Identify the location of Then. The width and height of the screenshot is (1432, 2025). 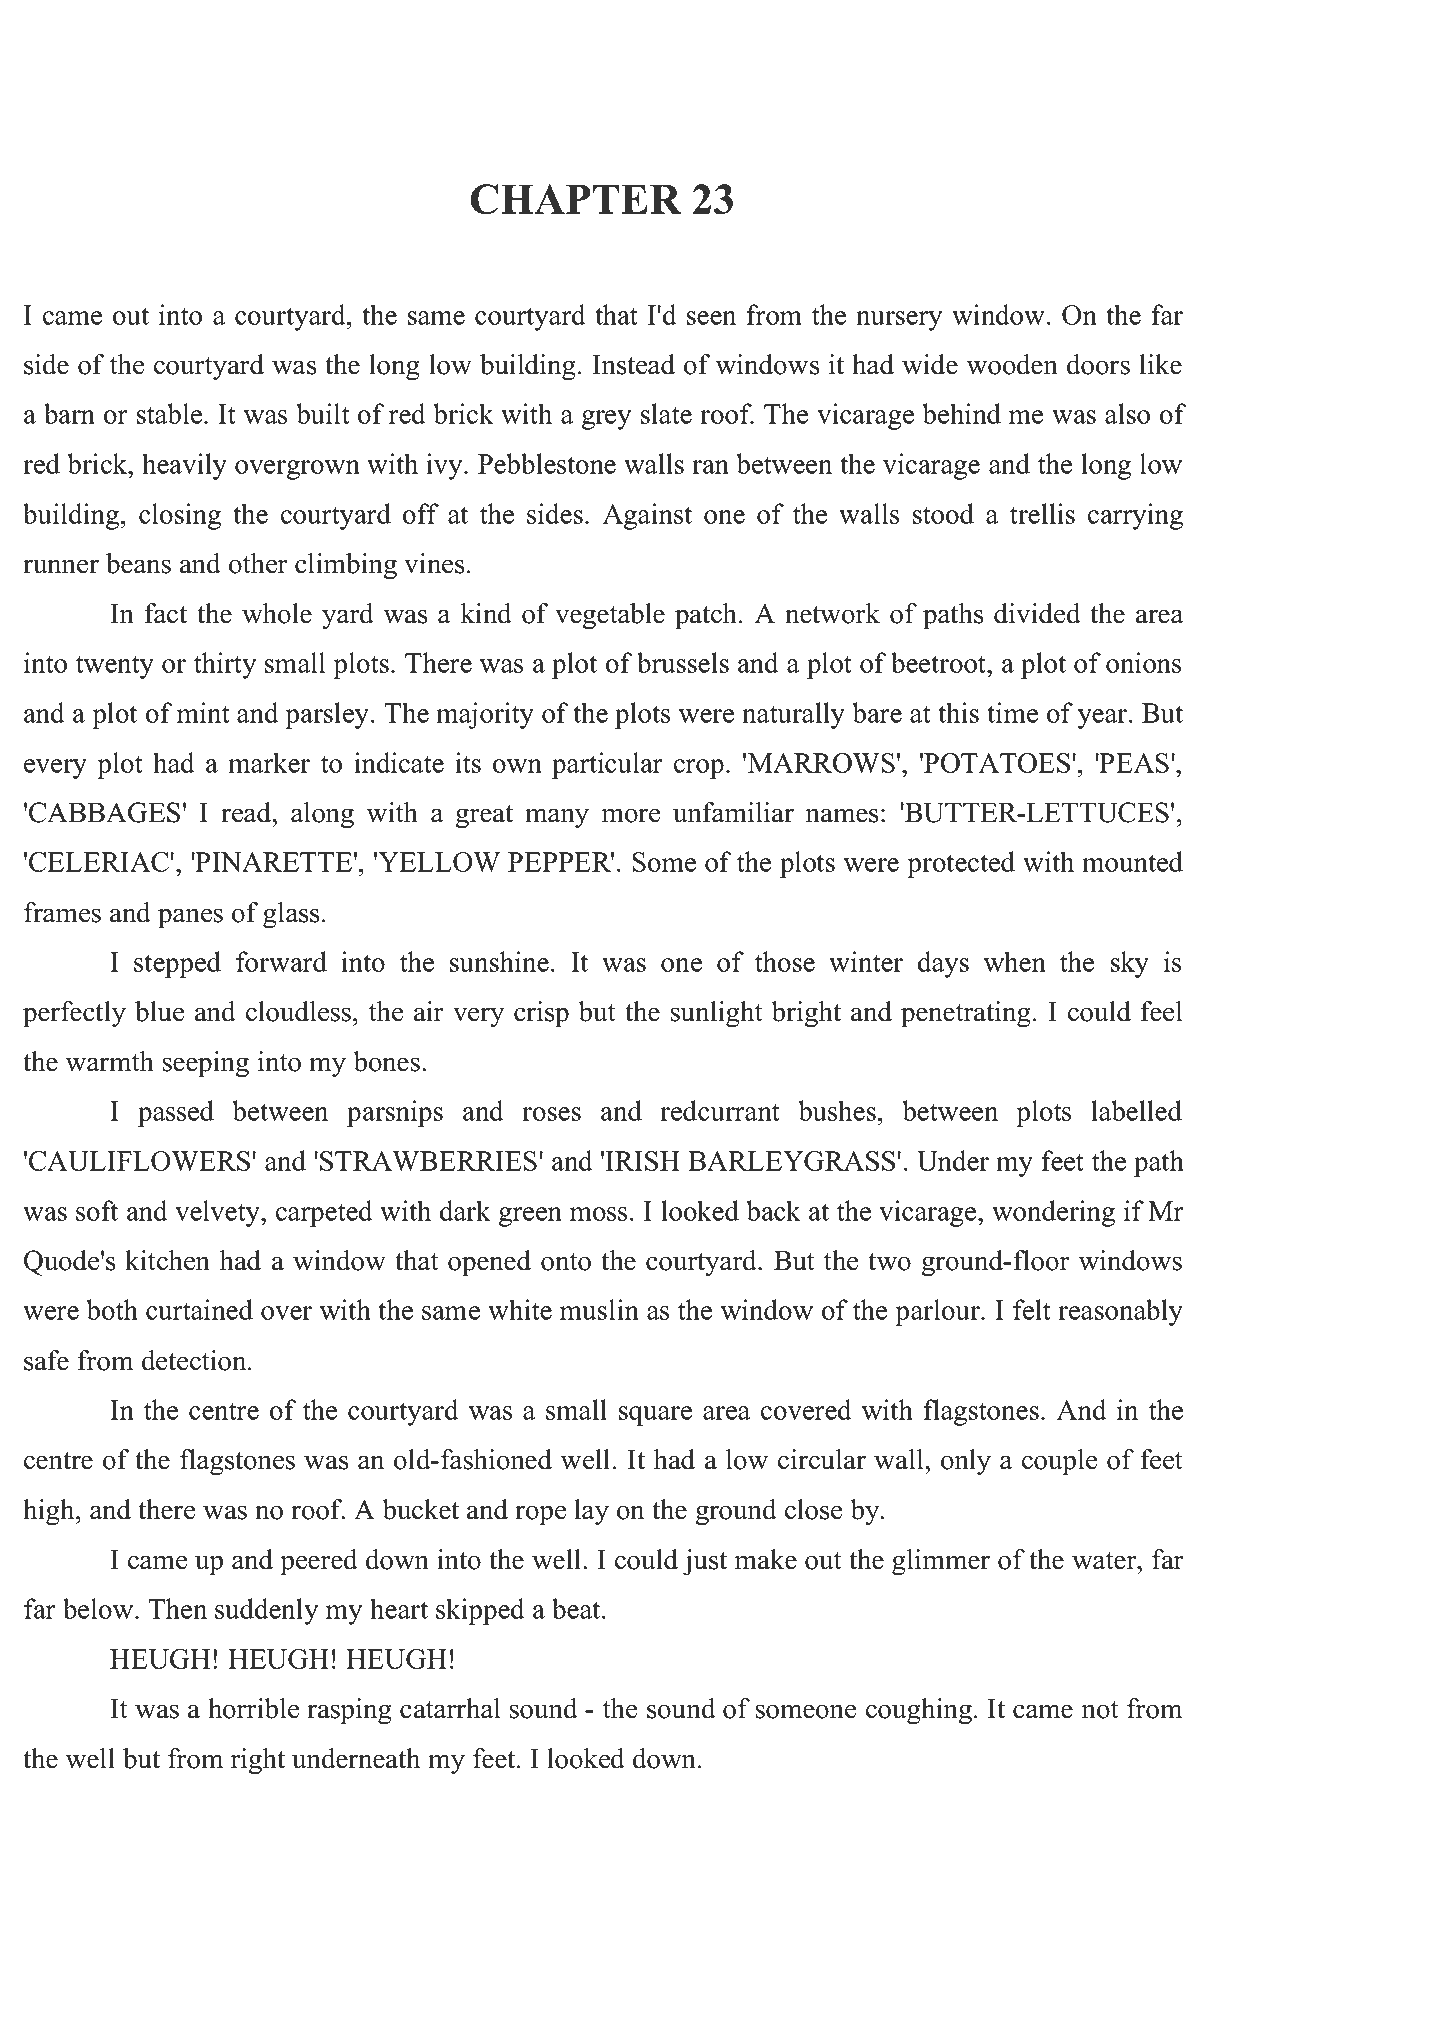
(178, 1608).
